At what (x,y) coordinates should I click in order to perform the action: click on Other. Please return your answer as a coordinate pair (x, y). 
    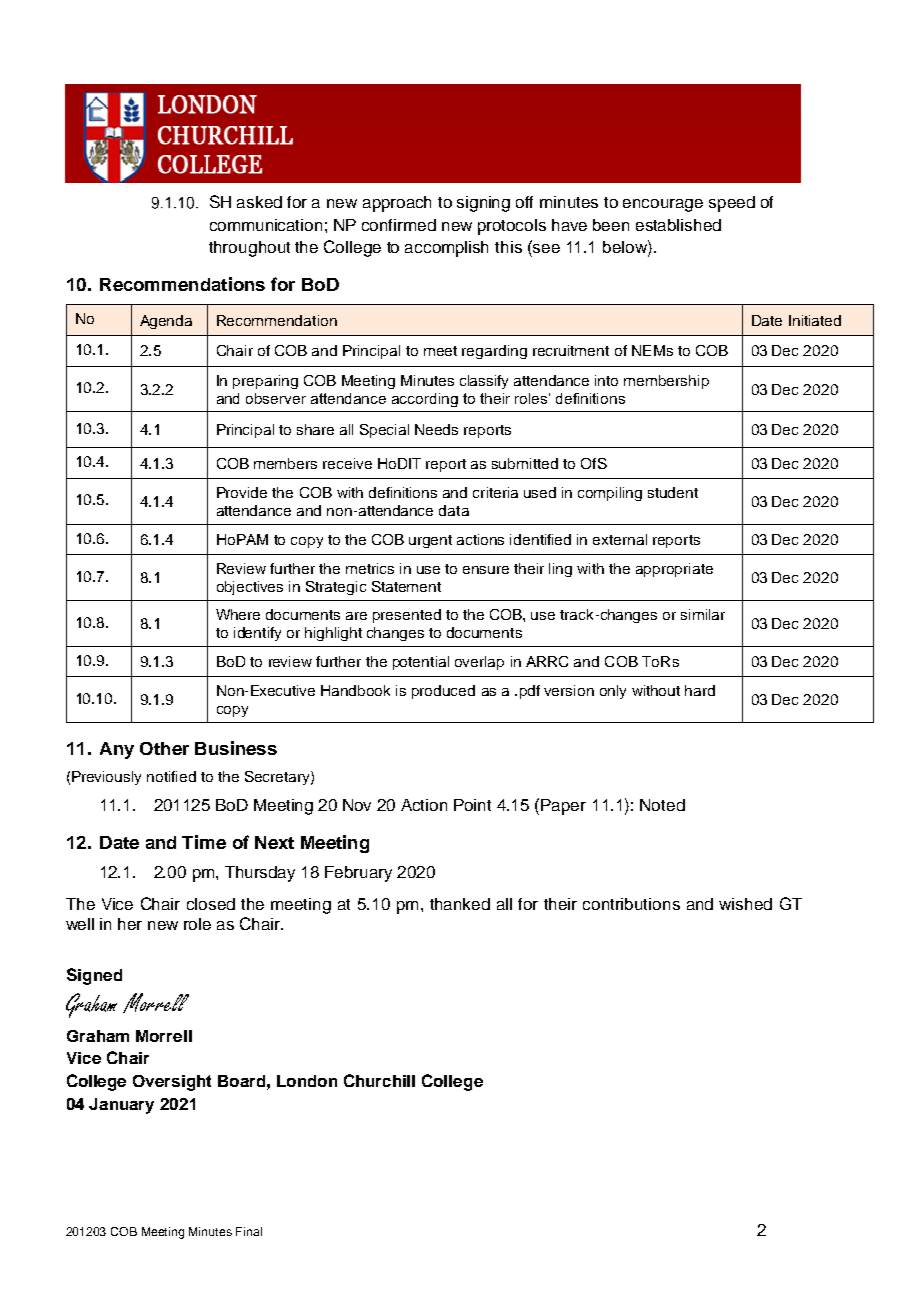
    Looking at the image, I should click on (164, 748).
